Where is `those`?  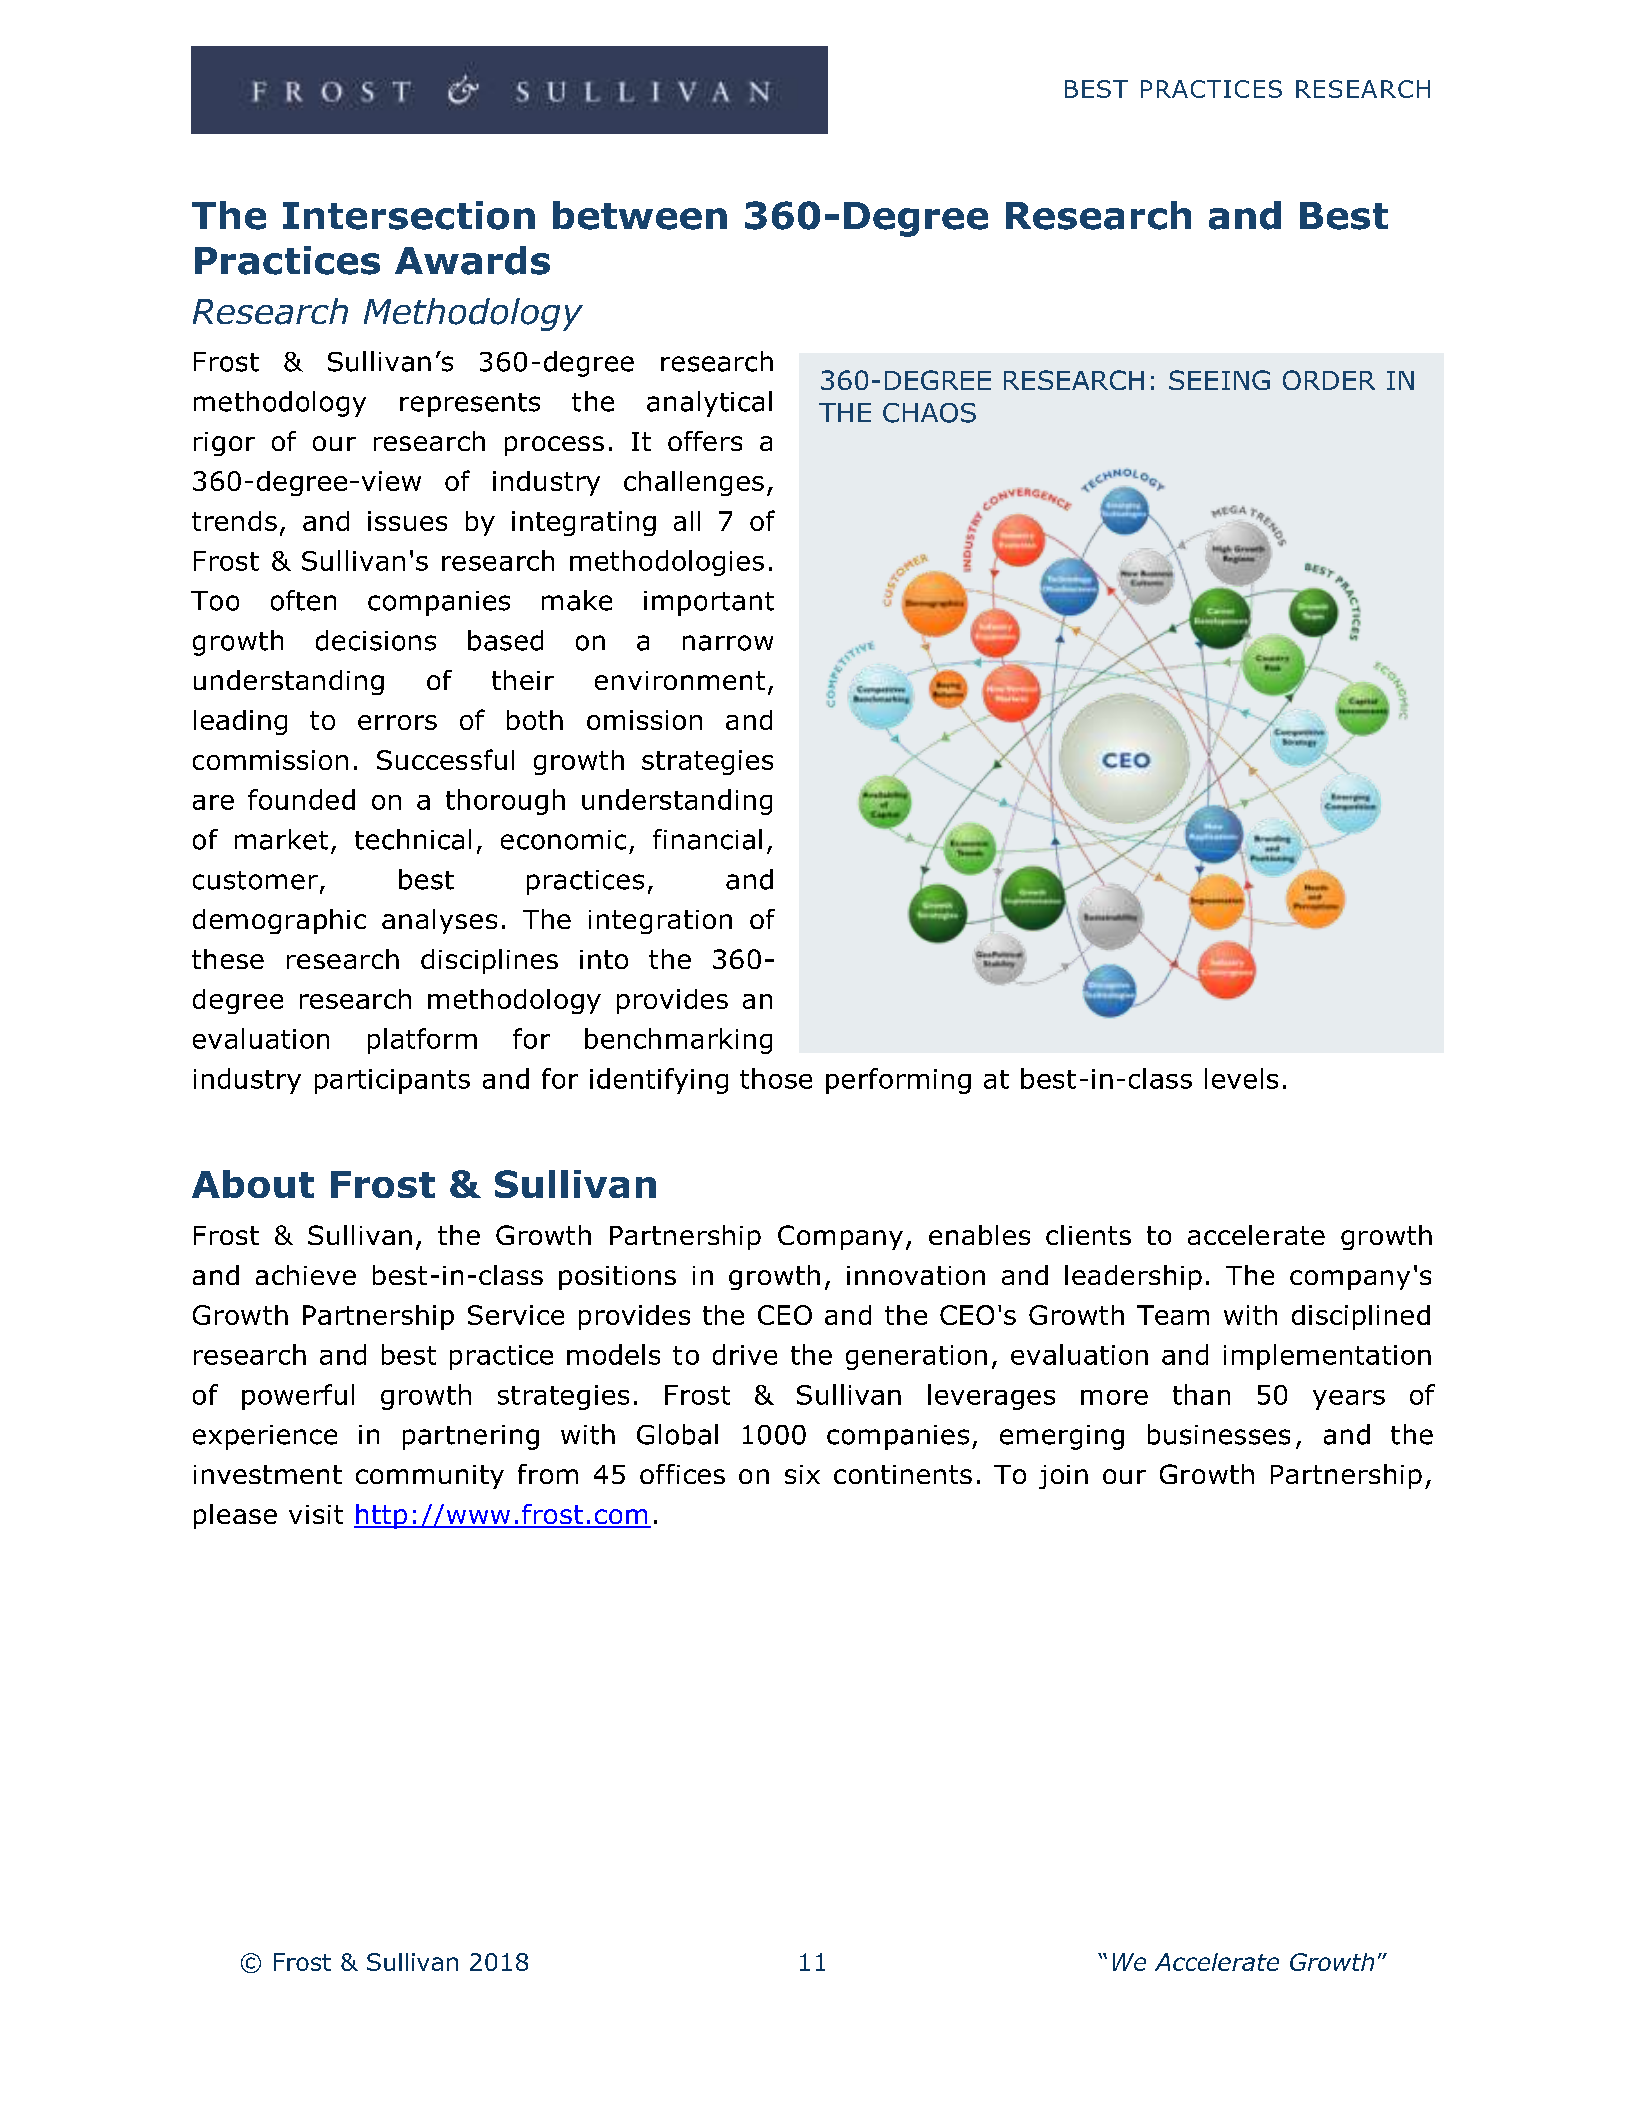
those is located at coordinates (776, 1078).
